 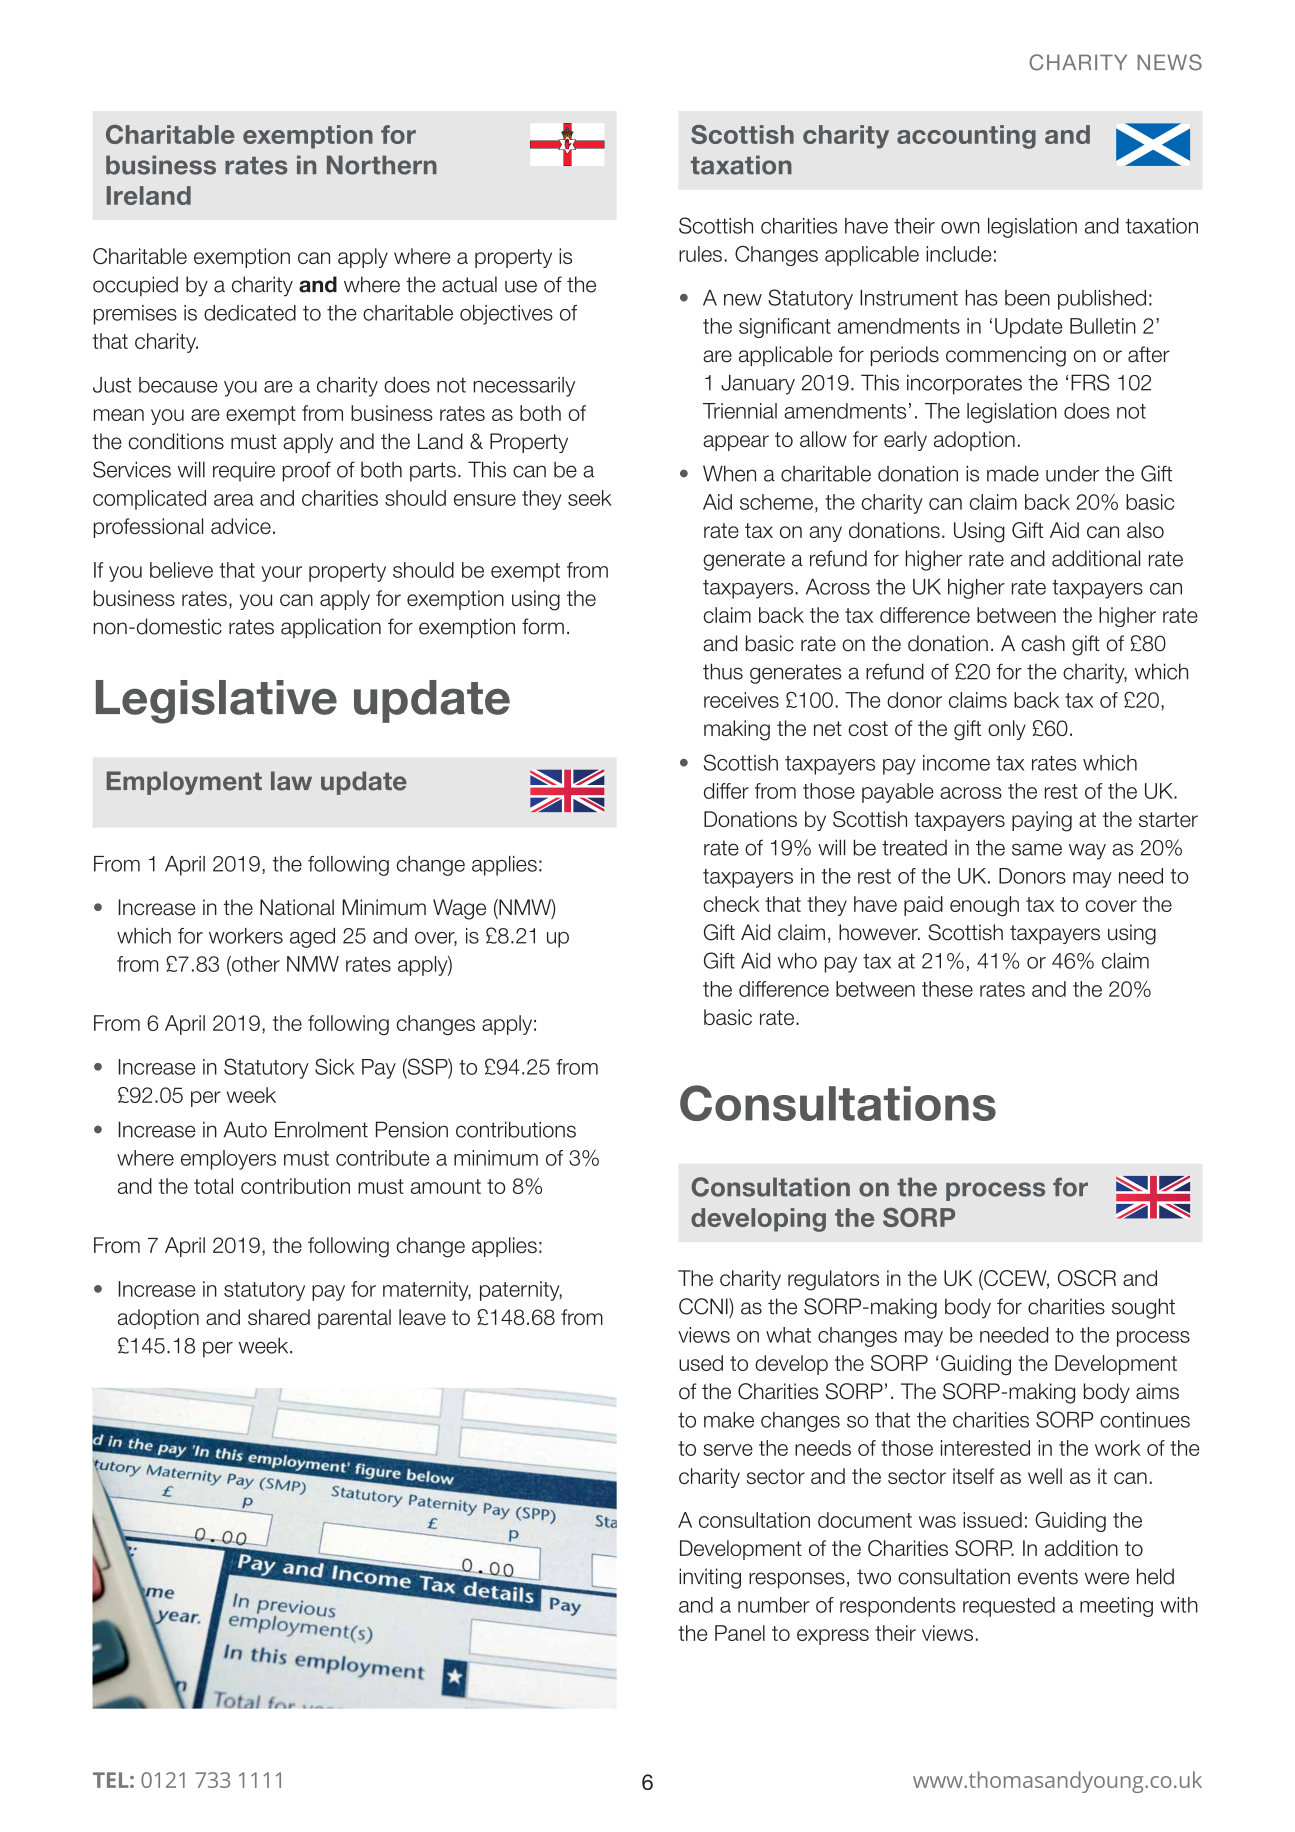 What do you see at coordinates (731, 904) in the screenshot?
I see `check` at bounding box center [731, 904].
